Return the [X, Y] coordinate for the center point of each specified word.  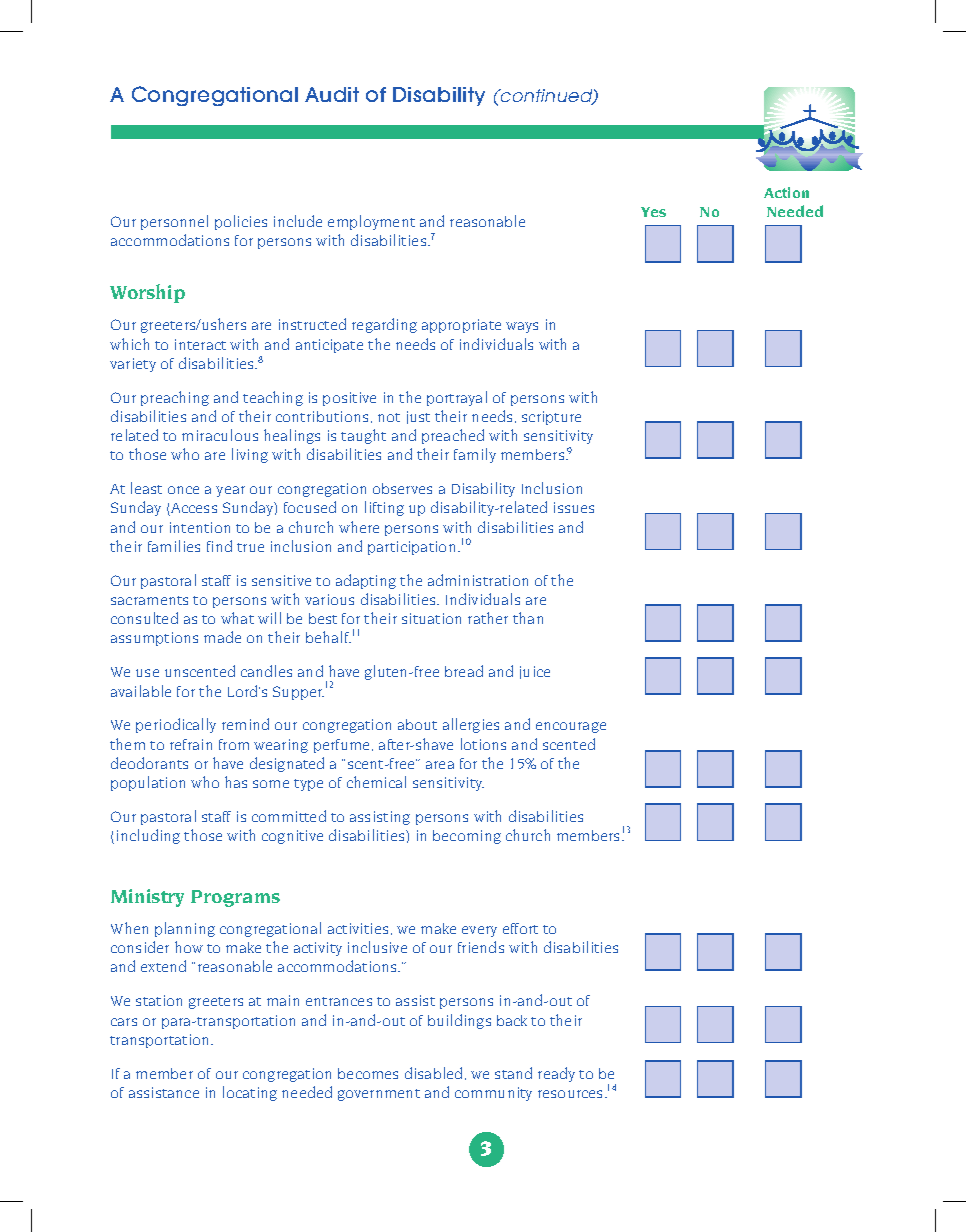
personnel [174, 222]
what [237, 618]
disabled [435, 1073]
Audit [332, 94]
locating [250, 1093]
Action [786, 192]
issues [574, 507]
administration [478, 580]
